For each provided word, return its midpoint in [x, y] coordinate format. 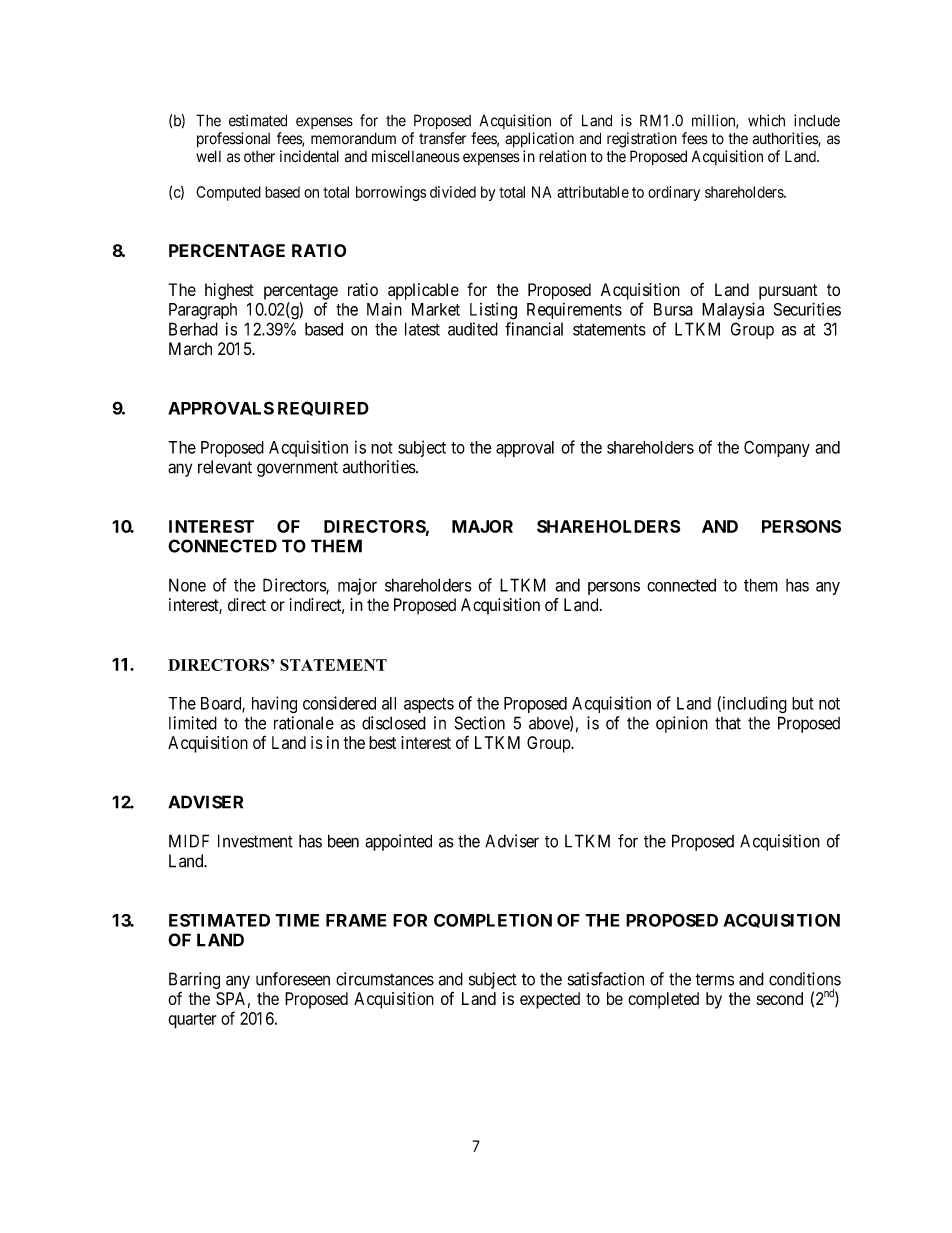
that [728, 723]
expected [550, 1000]
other [259, 157]
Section [479, 723]
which [766, 120]
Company [777, 448]
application [539, 140]
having [274, 705]
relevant [225, 467]
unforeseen [293, 979]
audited [473, 329]
